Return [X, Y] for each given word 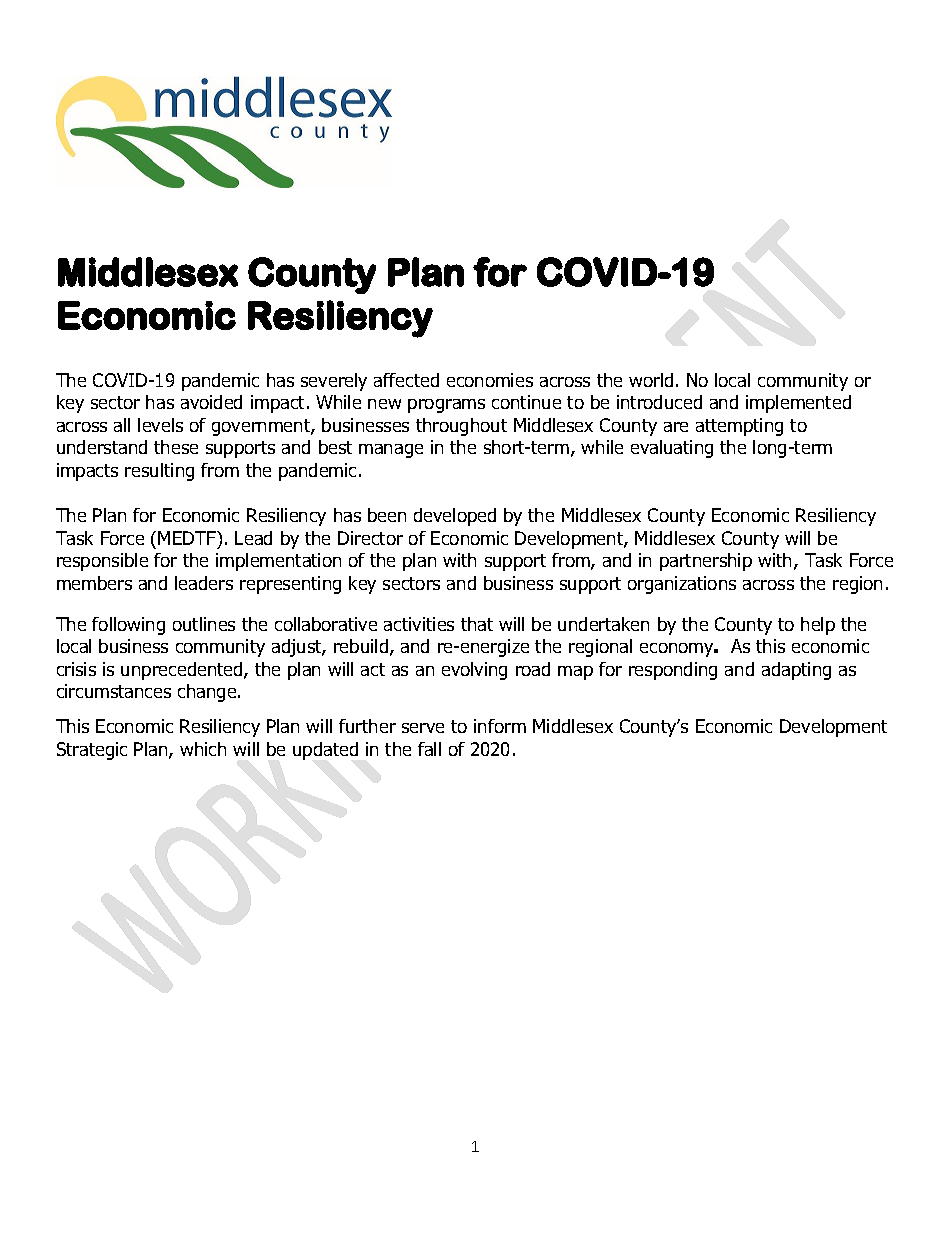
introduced [659, 402]
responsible [102, 562]
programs [446, 406]
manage [391, 451]
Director [370, 538]
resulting [159, 472]
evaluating [672, 449]
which [203, 749]
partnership [706, 562]
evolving [474, 671]
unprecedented [183, 671]
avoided [211, 402]
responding [673, 671]
